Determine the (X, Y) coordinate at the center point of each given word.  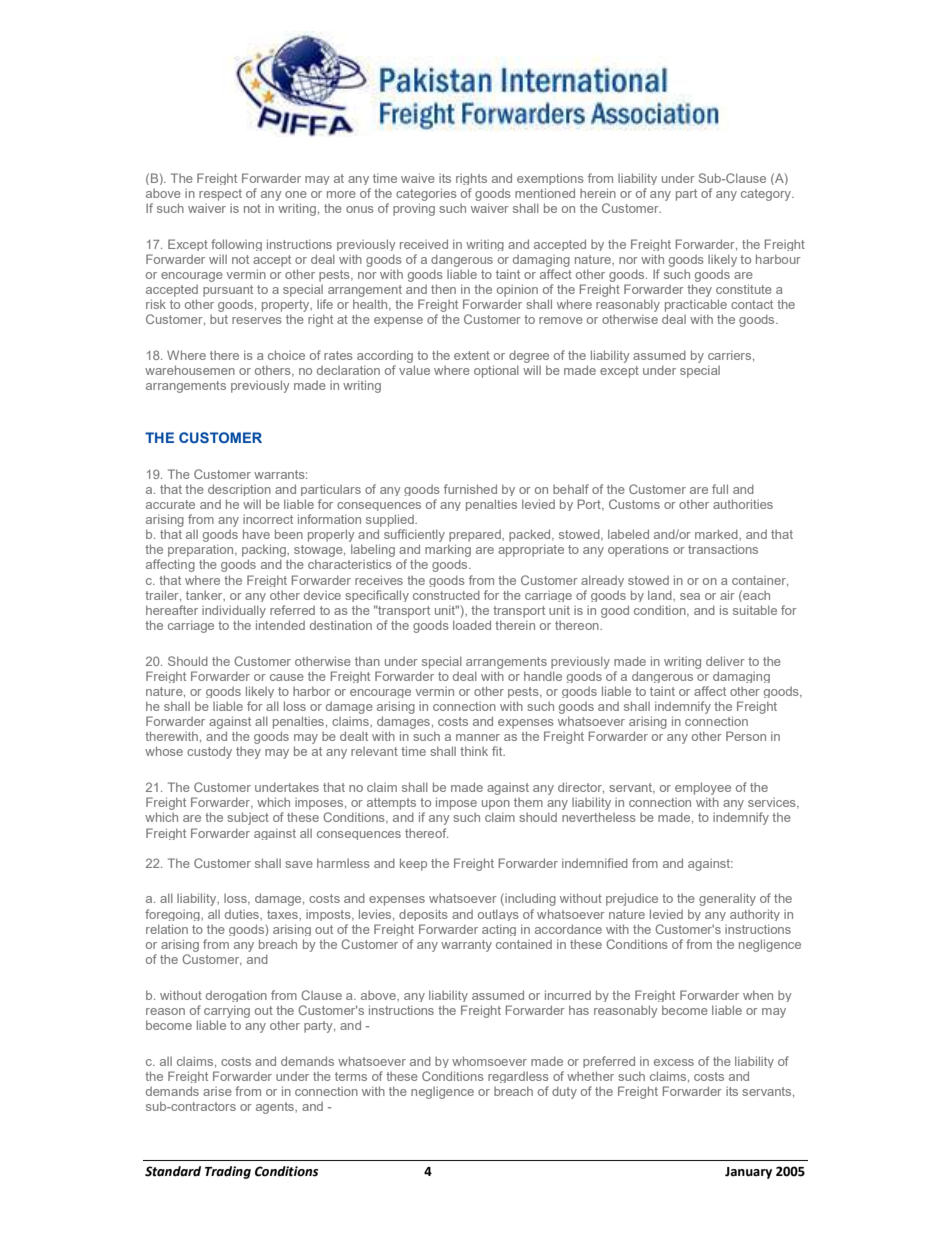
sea (690, 596)
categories (426, 194)
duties (243, 914)
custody (209, 752)
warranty (466, 946)
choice (286, 355)
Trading (228, 1172)
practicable (696, 305)
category (767, 195)
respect (220, 195)
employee (703, 788)
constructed (446, 595)
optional (496, 371)
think (474, 751)
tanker (205, 596)
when (758, 995)
